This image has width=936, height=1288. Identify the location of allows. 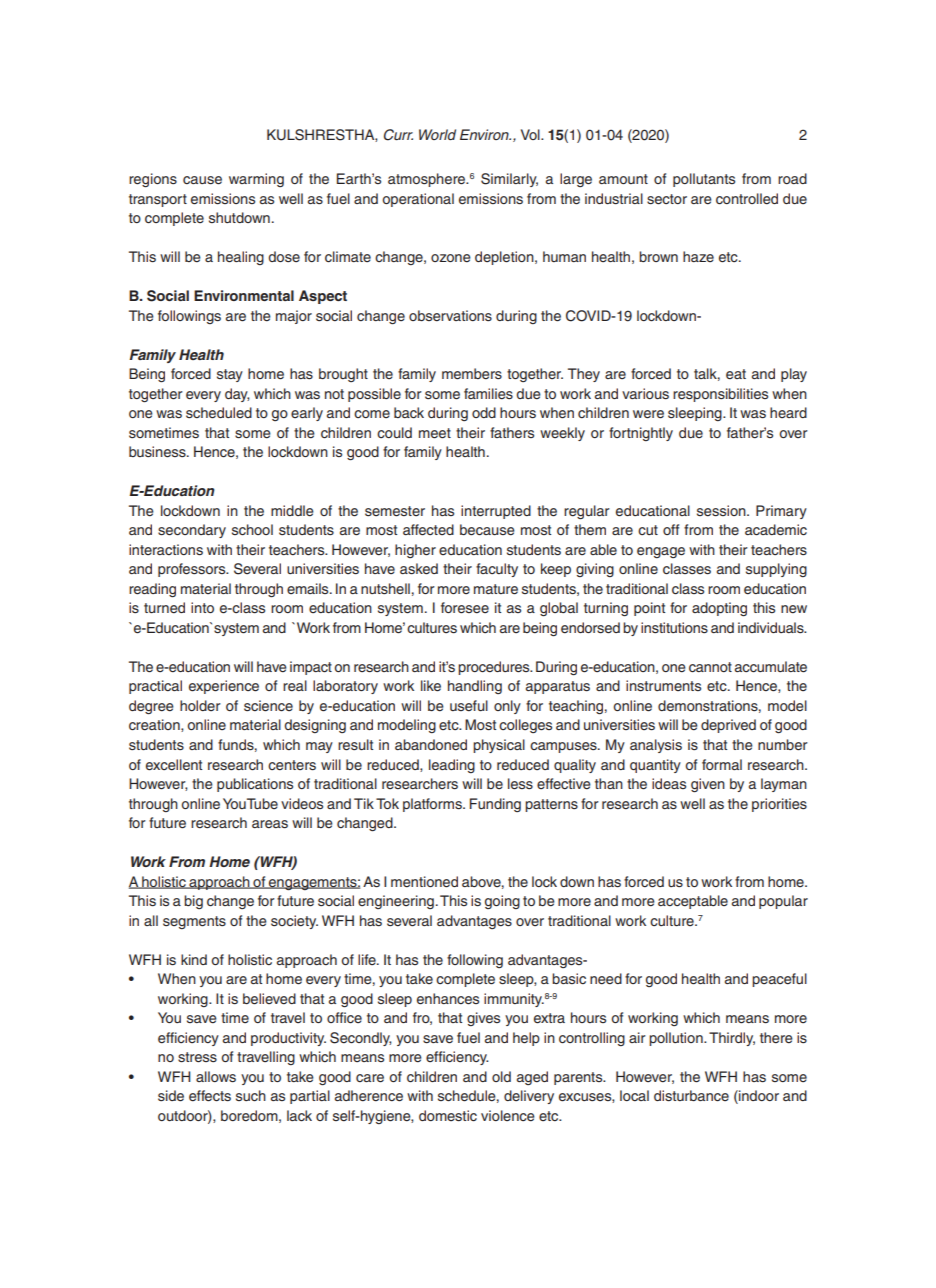
(216, 1076).
